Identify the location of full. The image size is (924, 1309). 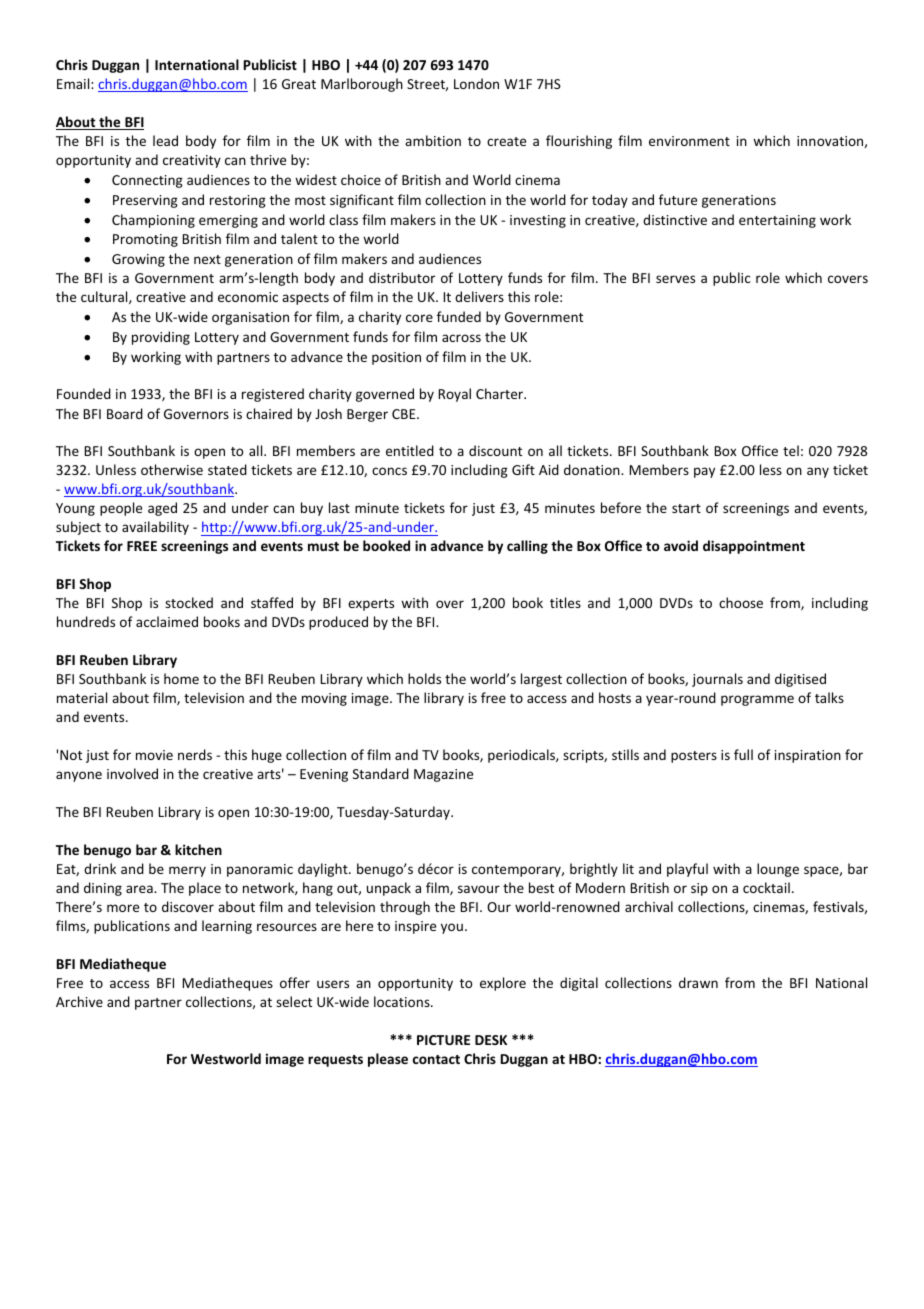
(743, 754).
